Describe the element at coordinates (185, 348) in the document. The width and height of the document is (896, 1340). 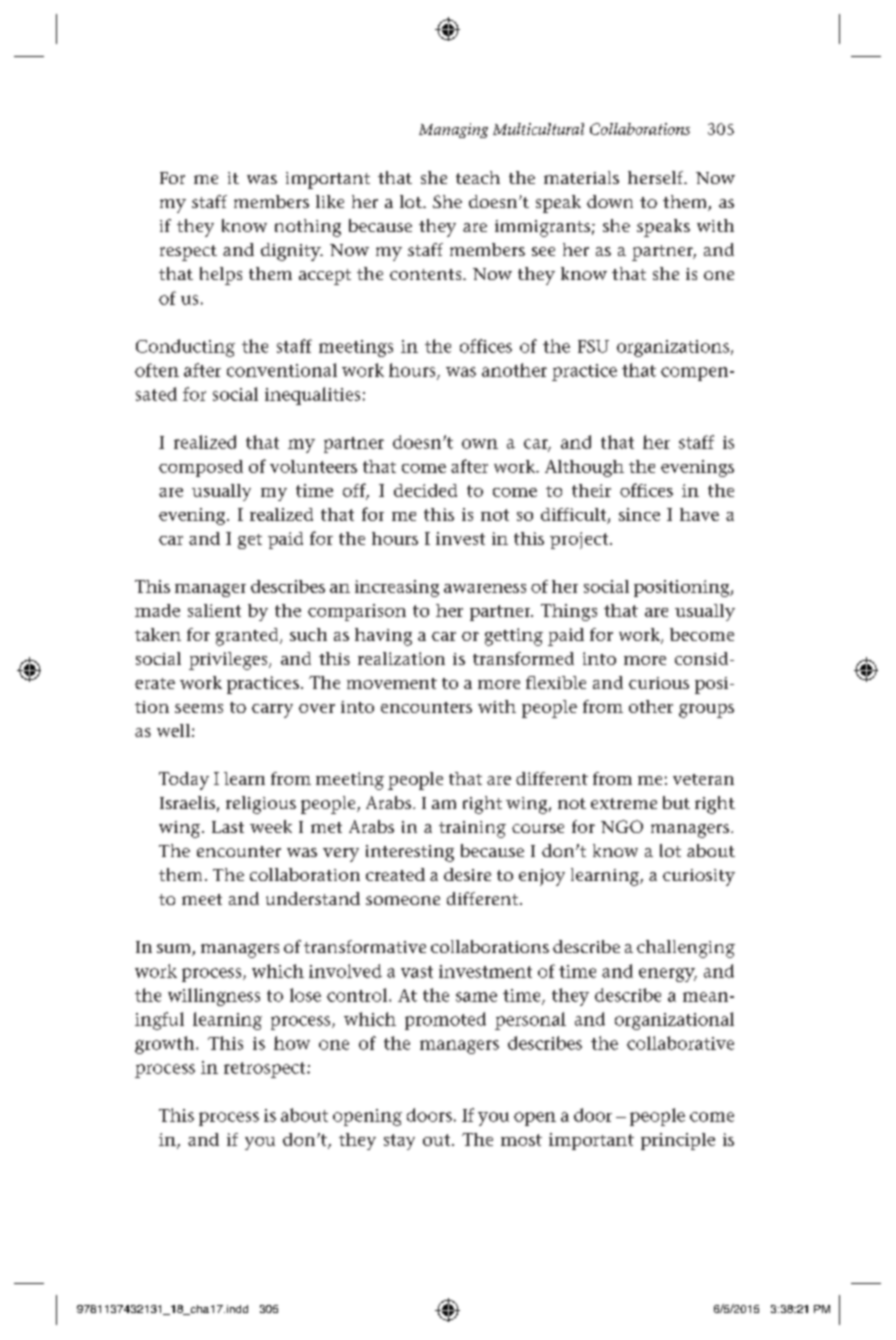
I see `Conducting` at that location.
